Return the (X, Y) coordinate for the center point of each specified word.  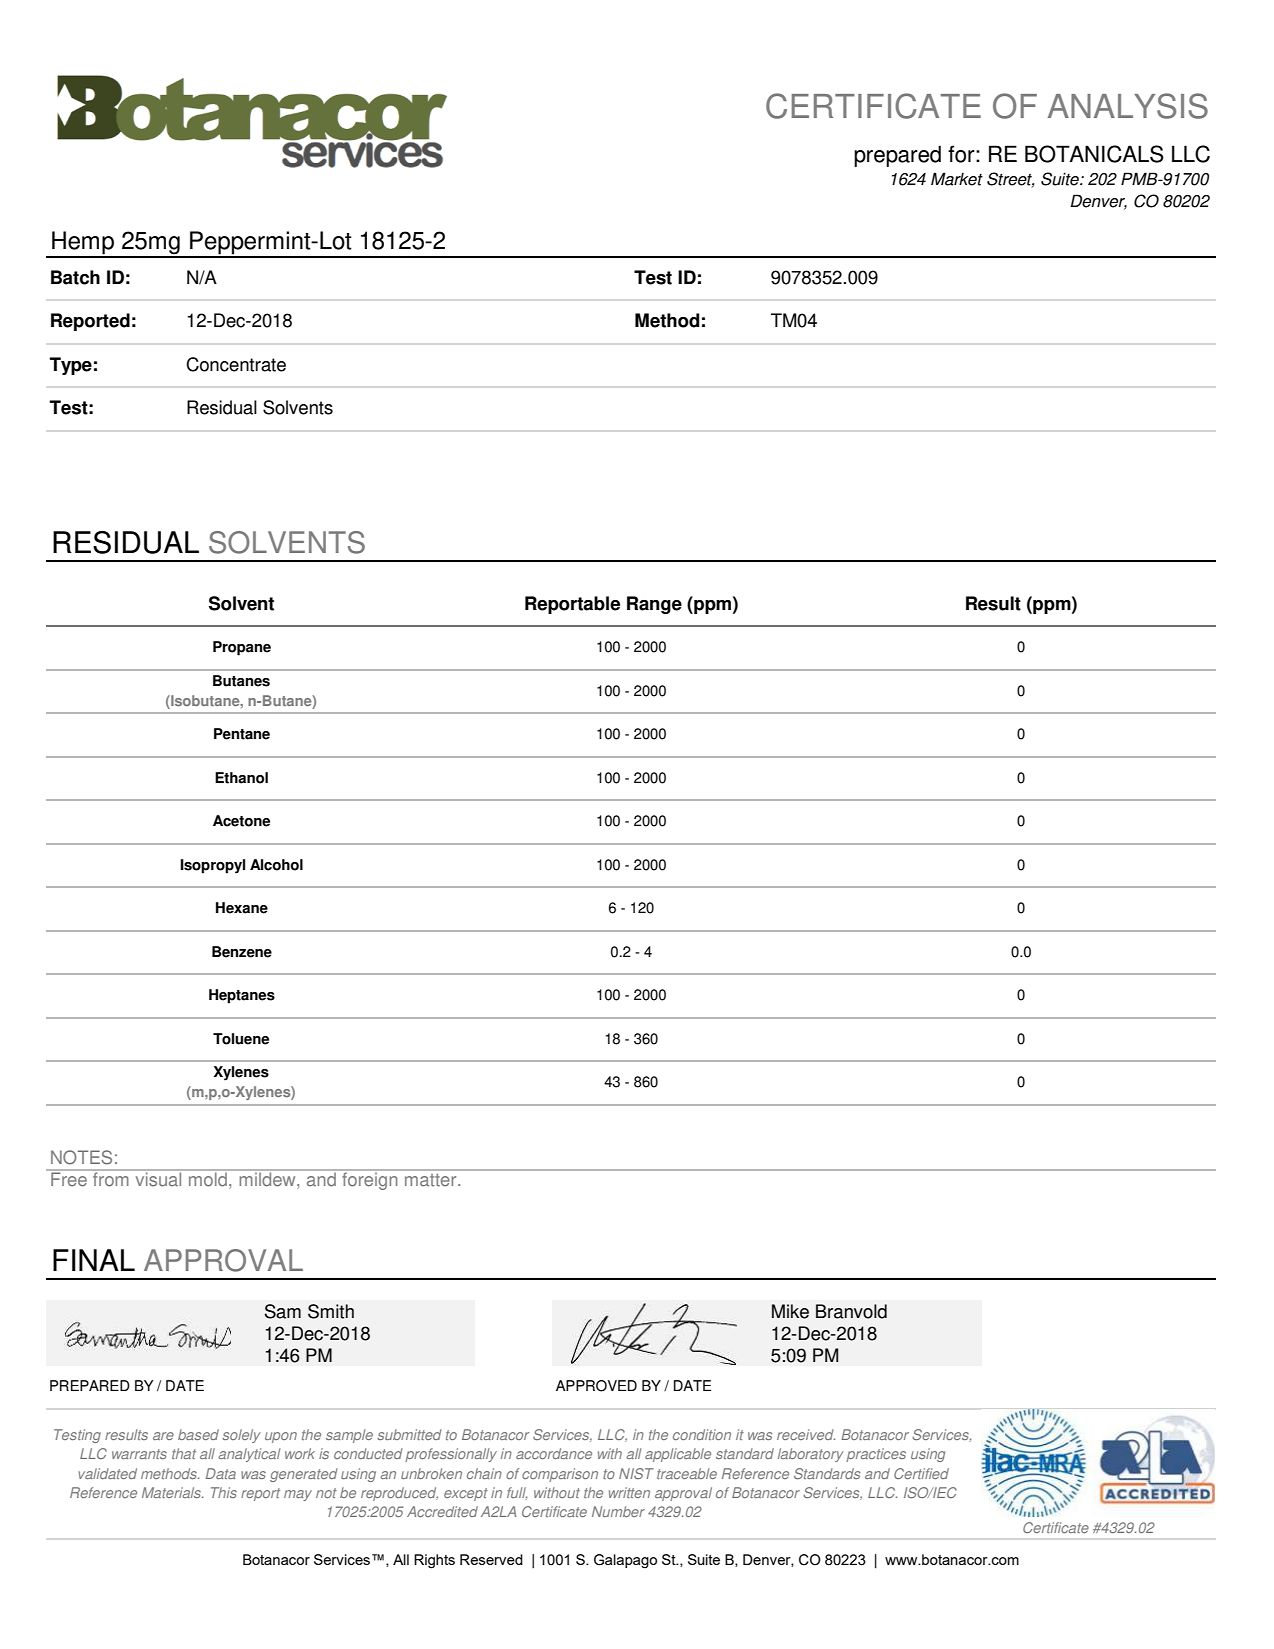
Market (957, 179)
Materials (172, 1492)
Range (654, 605)
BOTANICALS (1094, 154)
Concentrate (236, 364)
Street (1011, 180)
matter (432, 1180)
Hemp (83, 244)
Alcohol (276, 865)
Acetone (241, 821)
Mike (790, 1311)
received (806, 1434)
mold (208, 1178)
